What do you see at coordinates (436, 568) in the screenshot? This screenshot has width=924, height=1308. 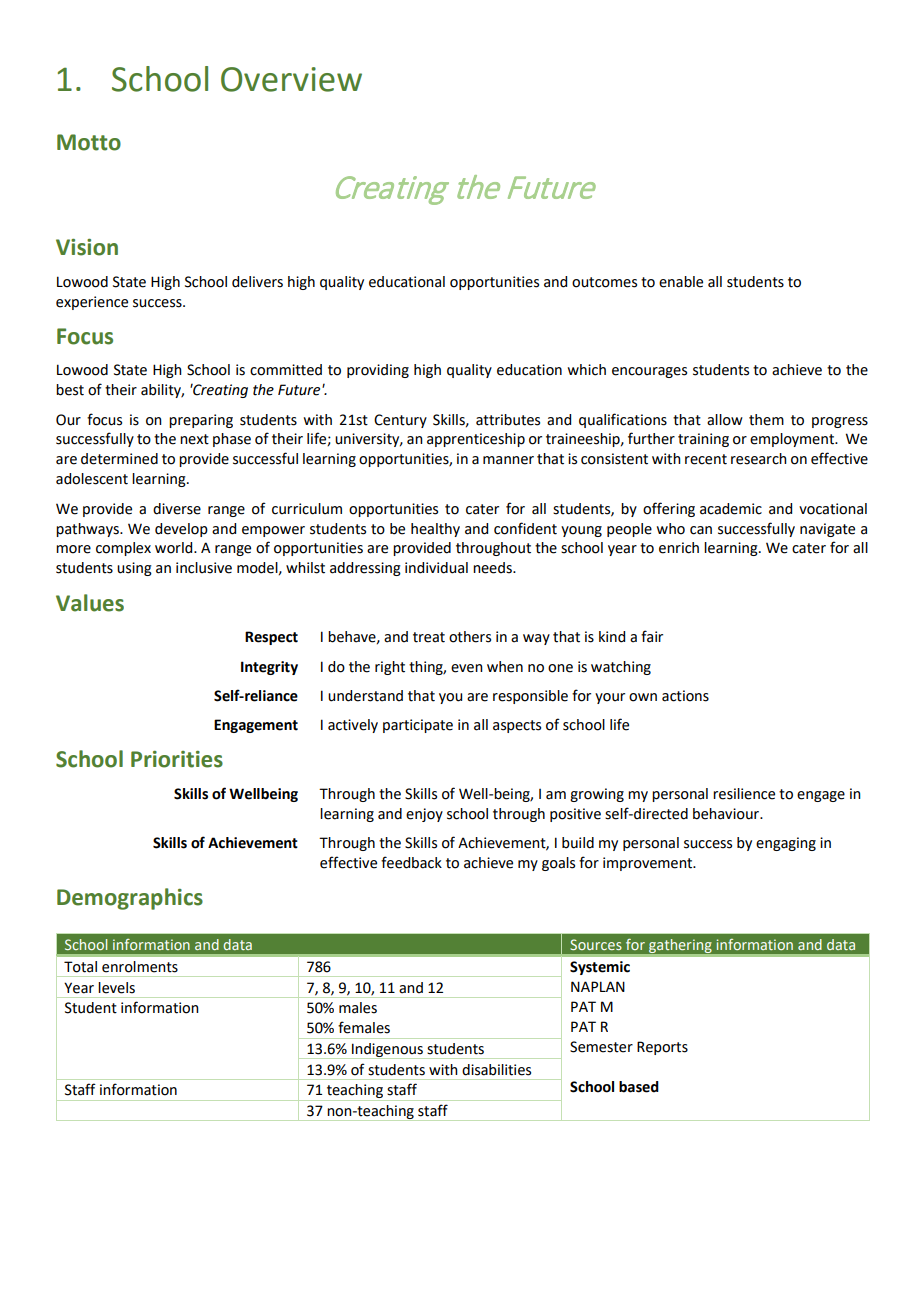 I see `individual` at bounding box center [436, 568].
